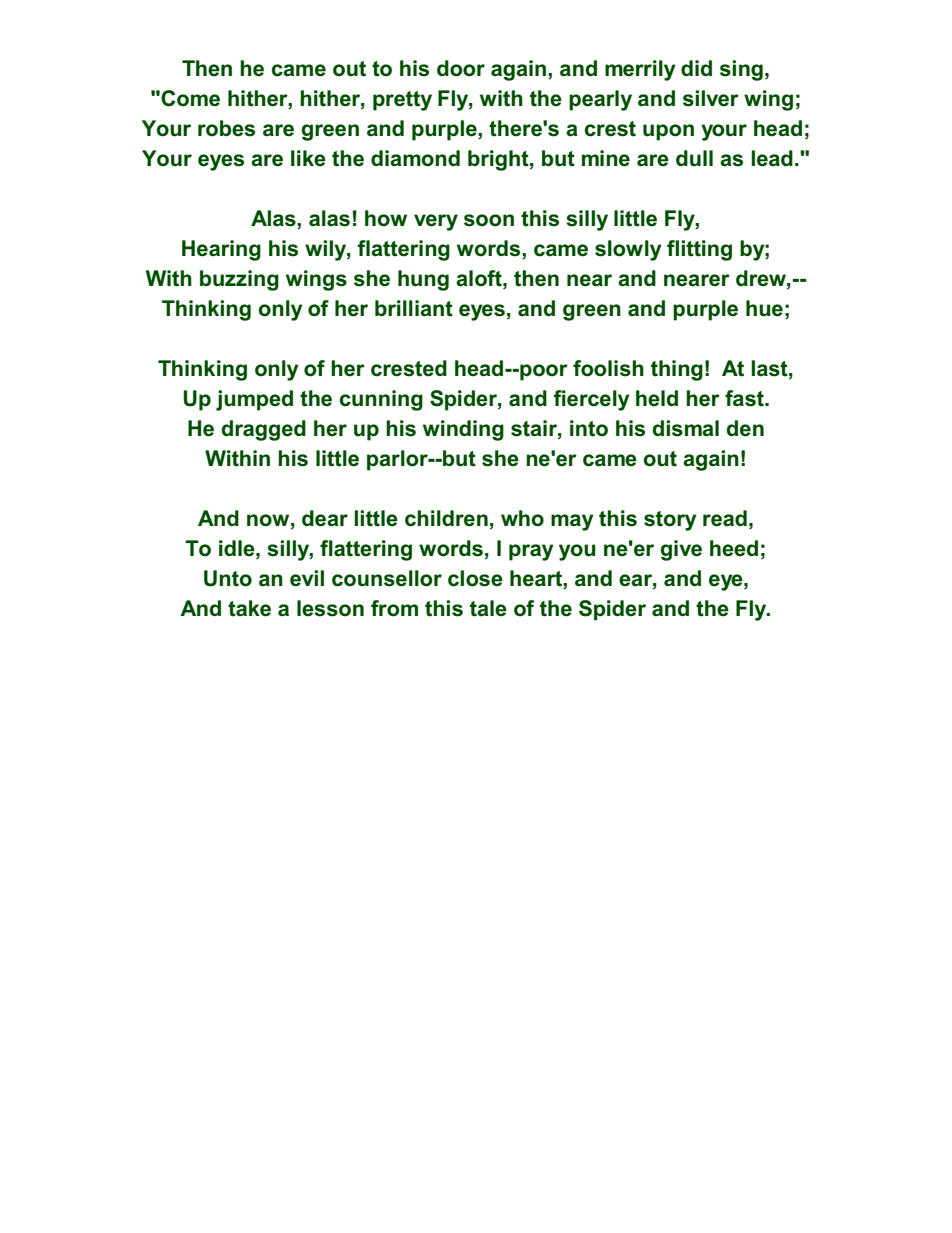  Describe the element at coordinates (239, 280) in the page. I see `buzzing` at that location.
